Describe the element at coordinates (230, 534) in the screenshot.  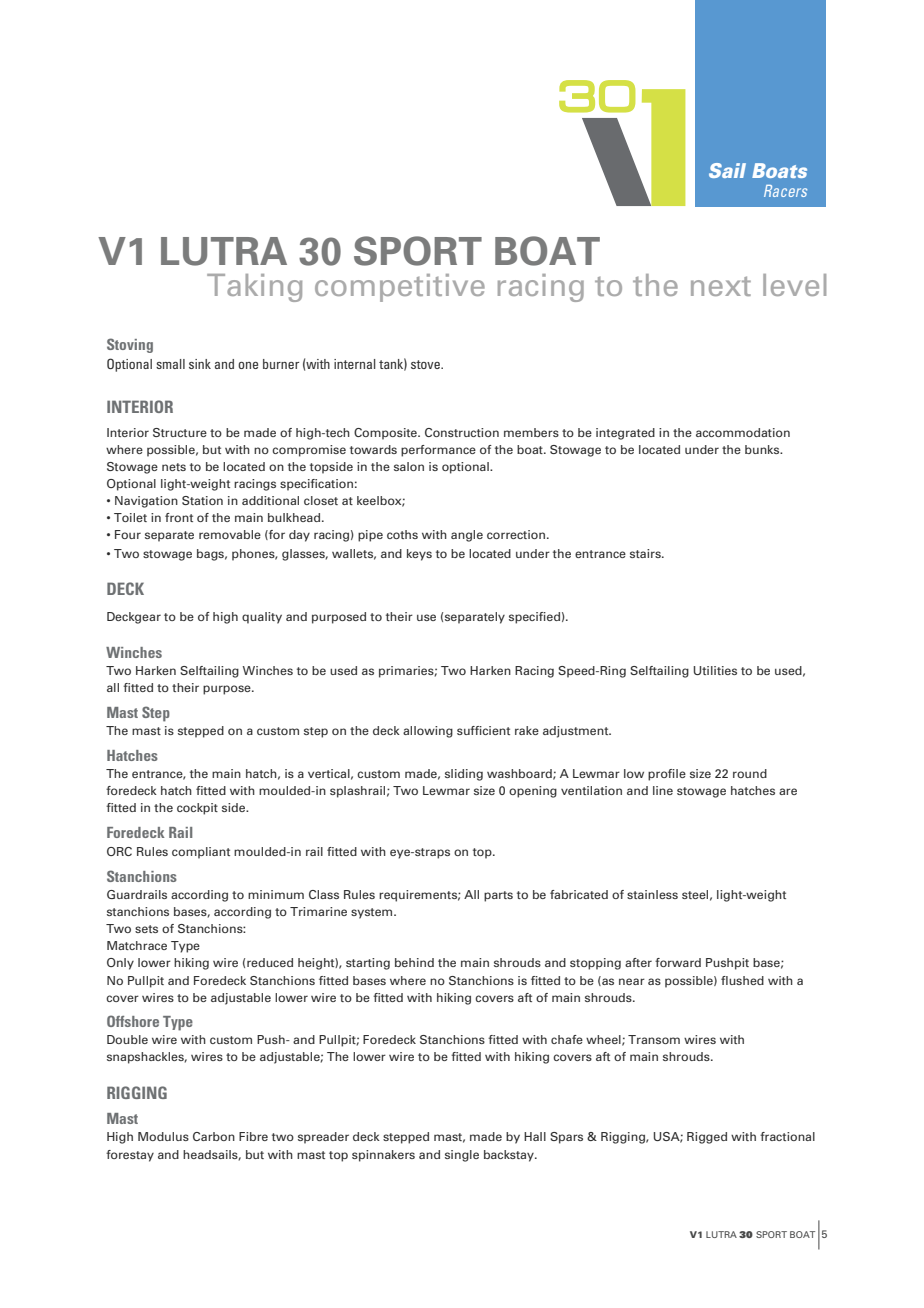
I see `removable` at that location.
